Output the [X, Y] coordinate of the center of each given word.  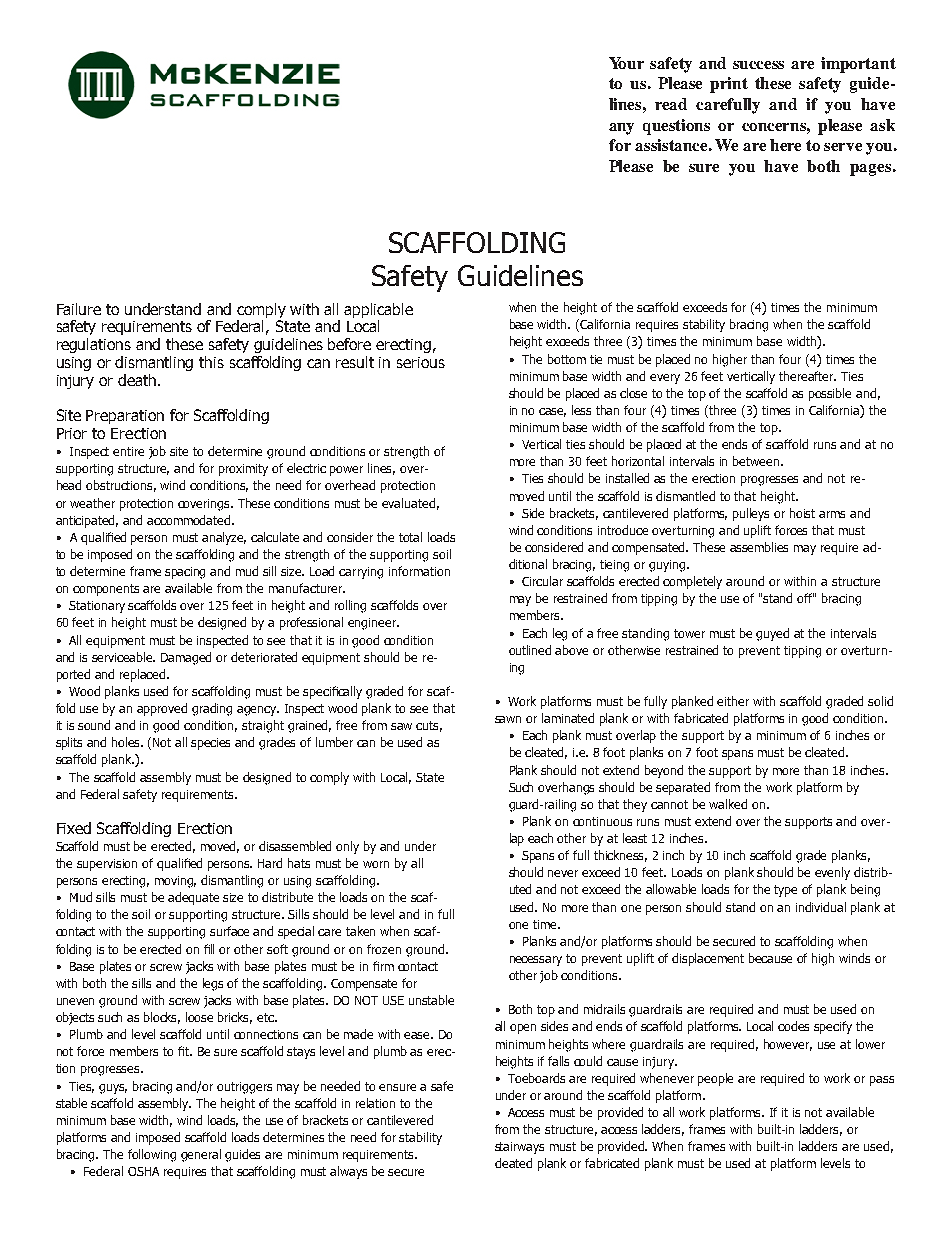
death [138, 380]
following [152, 1155]
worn [376, 864]
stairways [519, 1148]
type [785, 891]
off [805, 598]
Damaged [186, 658]
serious [421, 362]
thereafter [807, 376]
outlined [530, 650]
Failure [79, 309]
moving [175, 882]
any [621, 129]
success [758, 65]
